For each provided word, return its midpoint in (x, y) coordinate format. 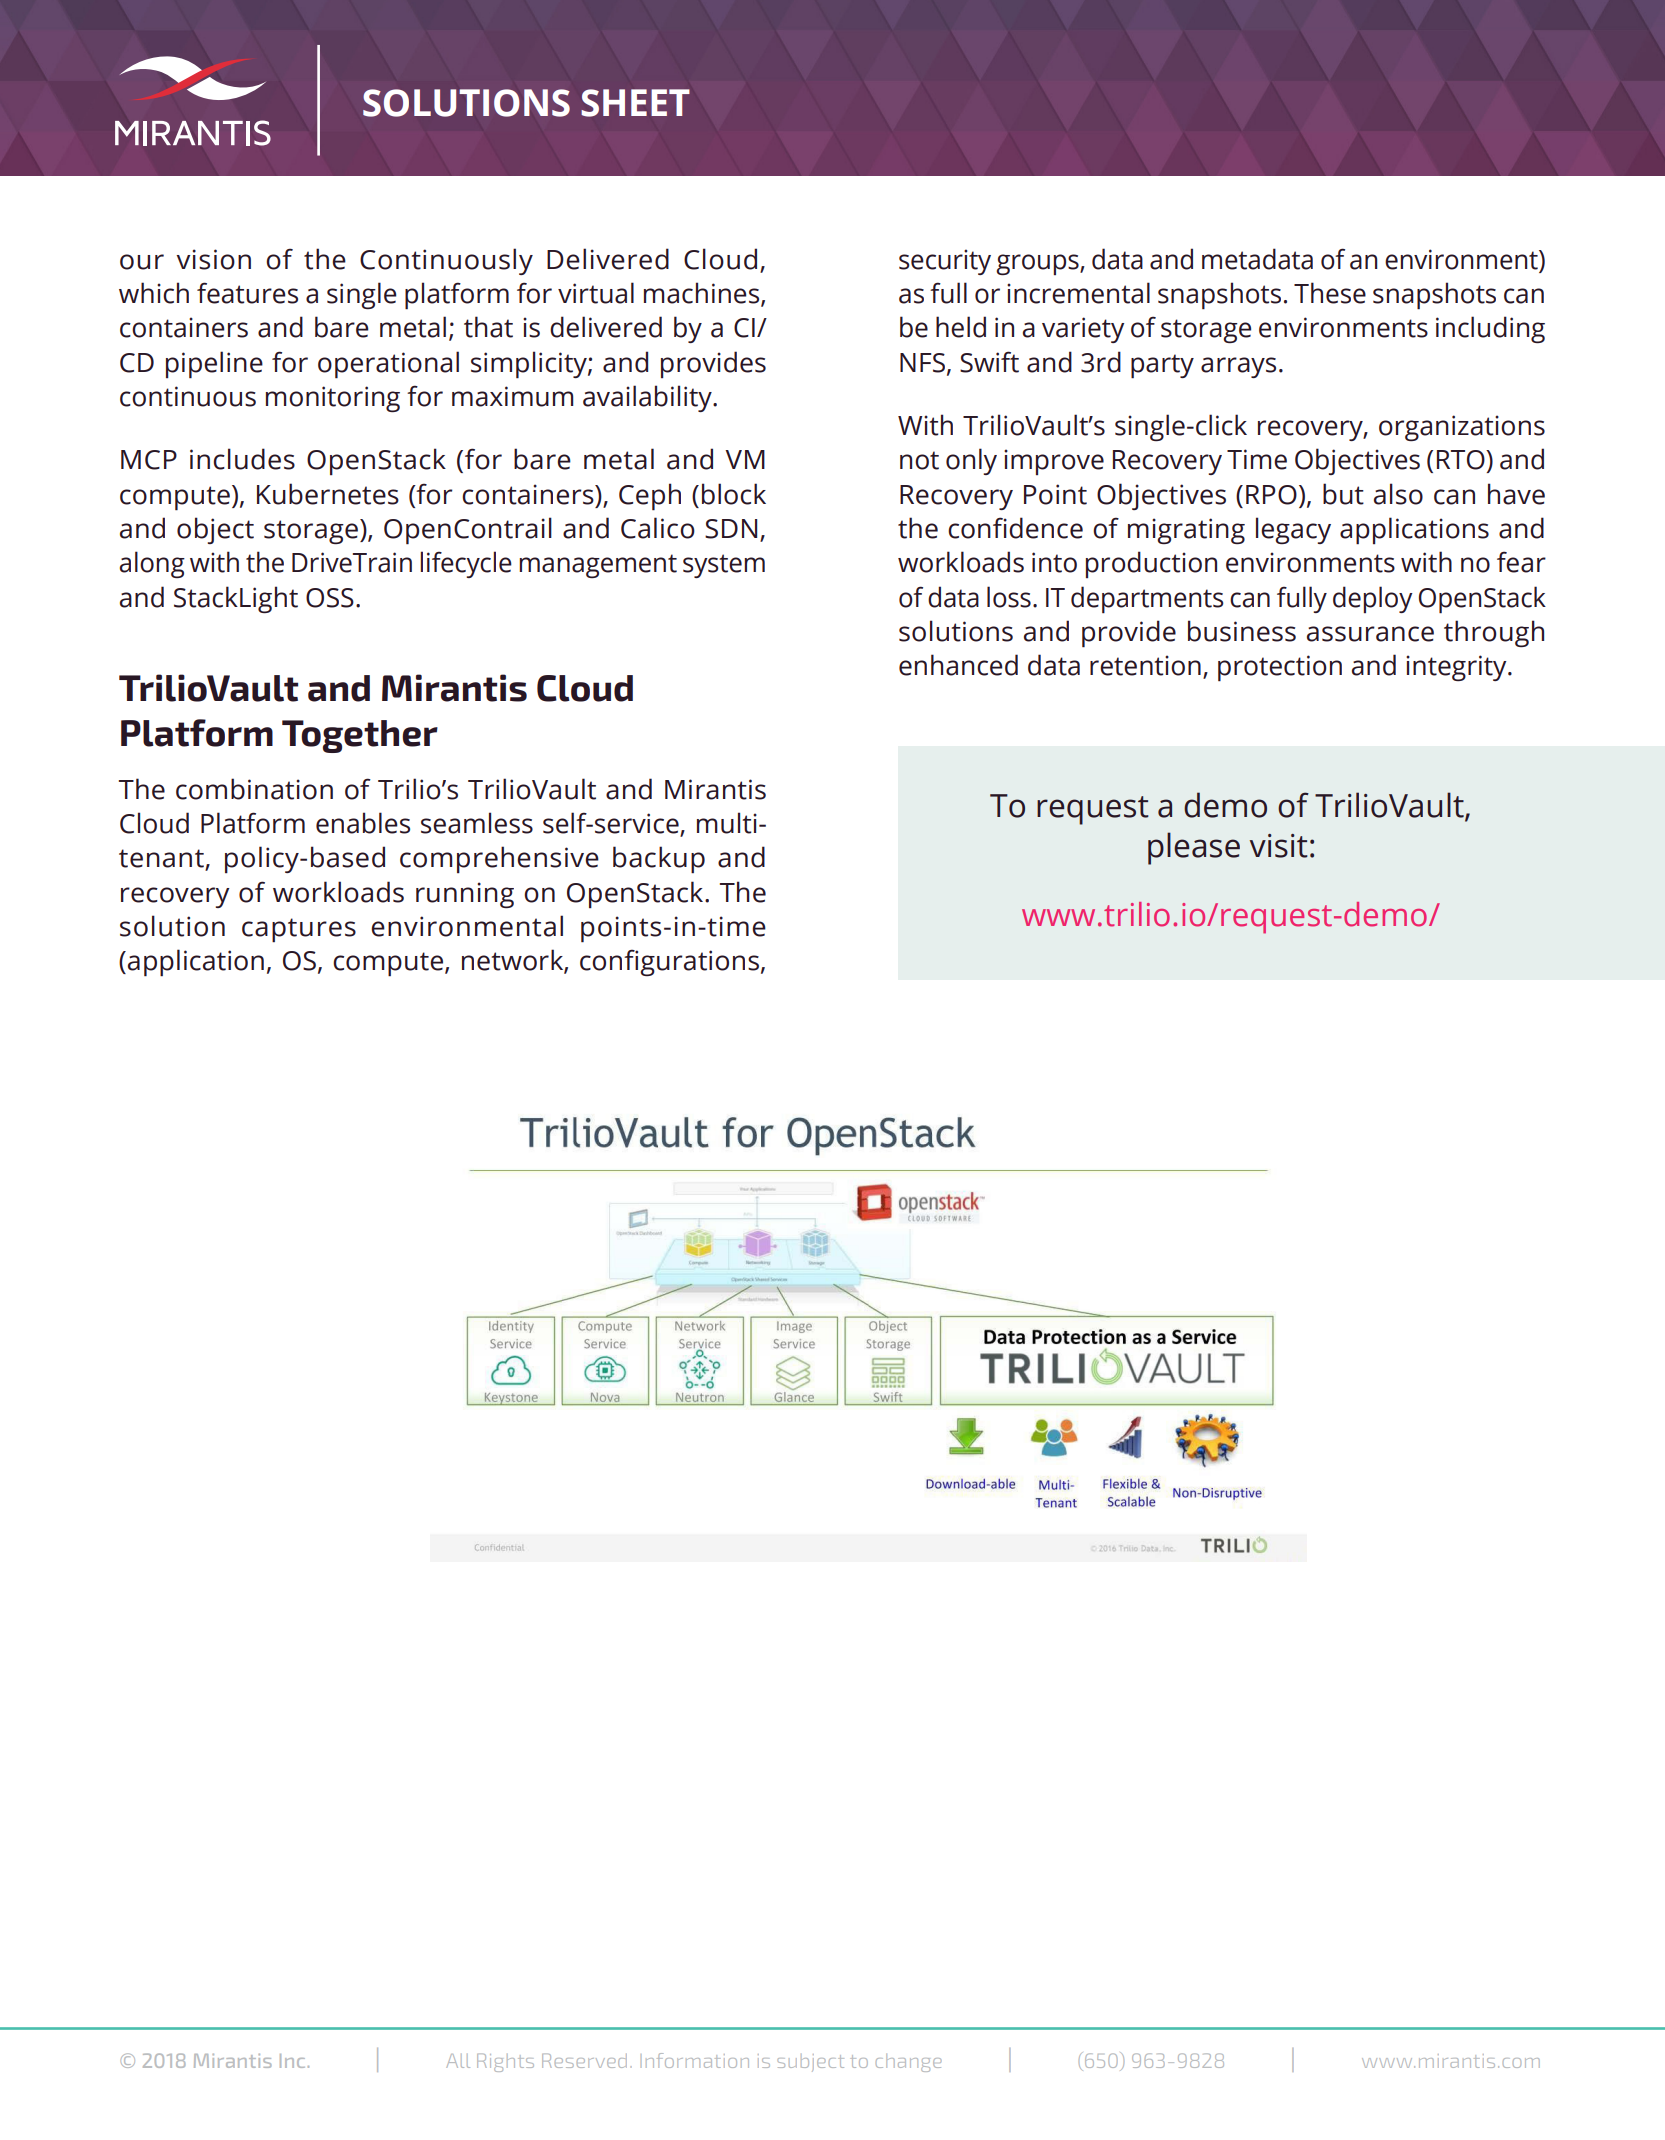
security (945, 262)
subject (810, 2063)
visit (1279, 846)
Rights (505, 2062)
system (724, 566)
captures (299, 930)
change (909, 2063)
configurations (669, 962)
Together (360, 736)
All (458, 2061)
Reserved (584, 2060)
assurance (1370, 634)
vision (213, 259)
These (1330, 293)
